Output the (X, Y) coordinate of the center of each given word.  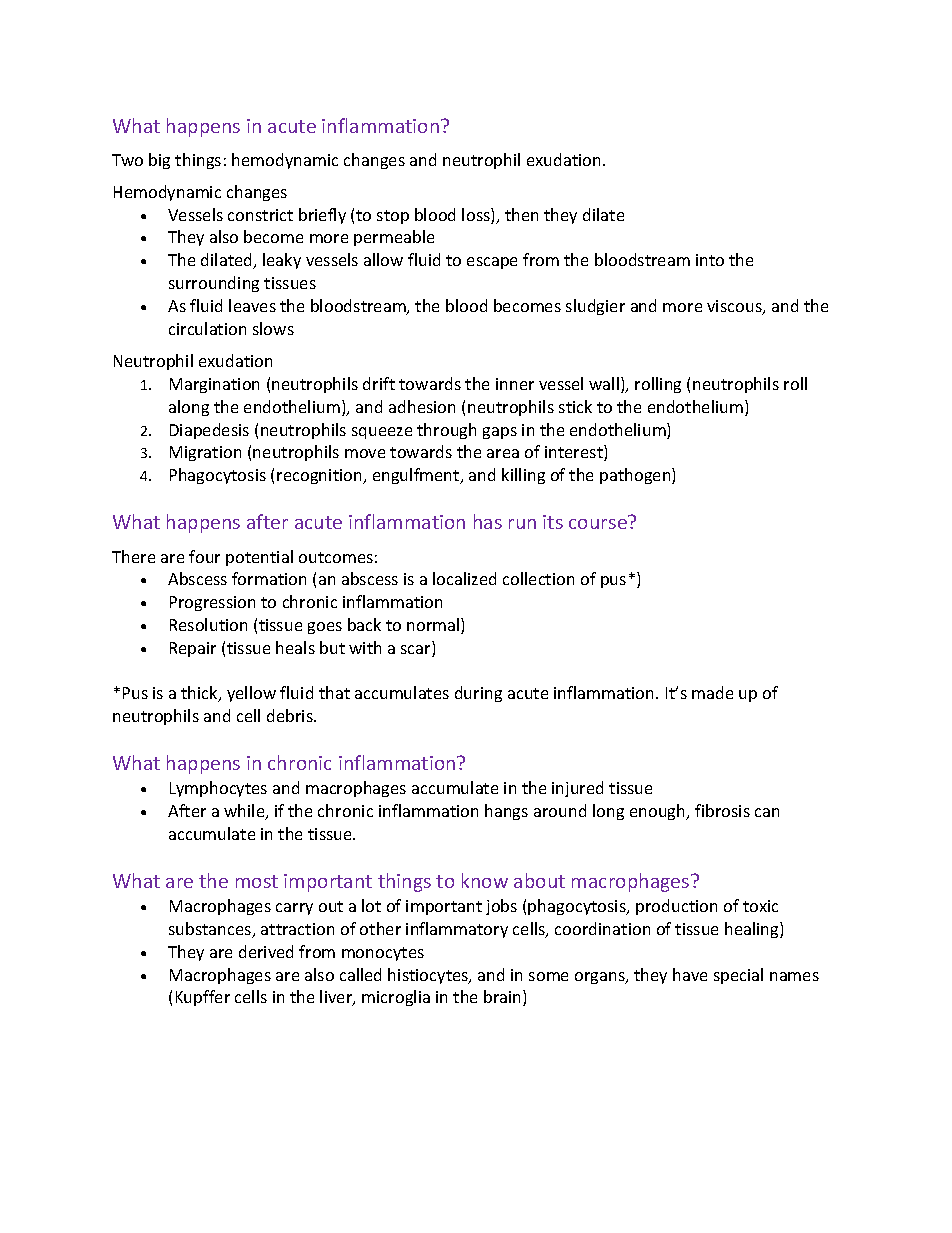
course (598, 524)
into (710, 260)
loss (477, 216)
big (159, 161)
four (204, 556)
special (738, 976)
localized (464, 578)
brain (504, 998)
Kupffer (203, 998)
